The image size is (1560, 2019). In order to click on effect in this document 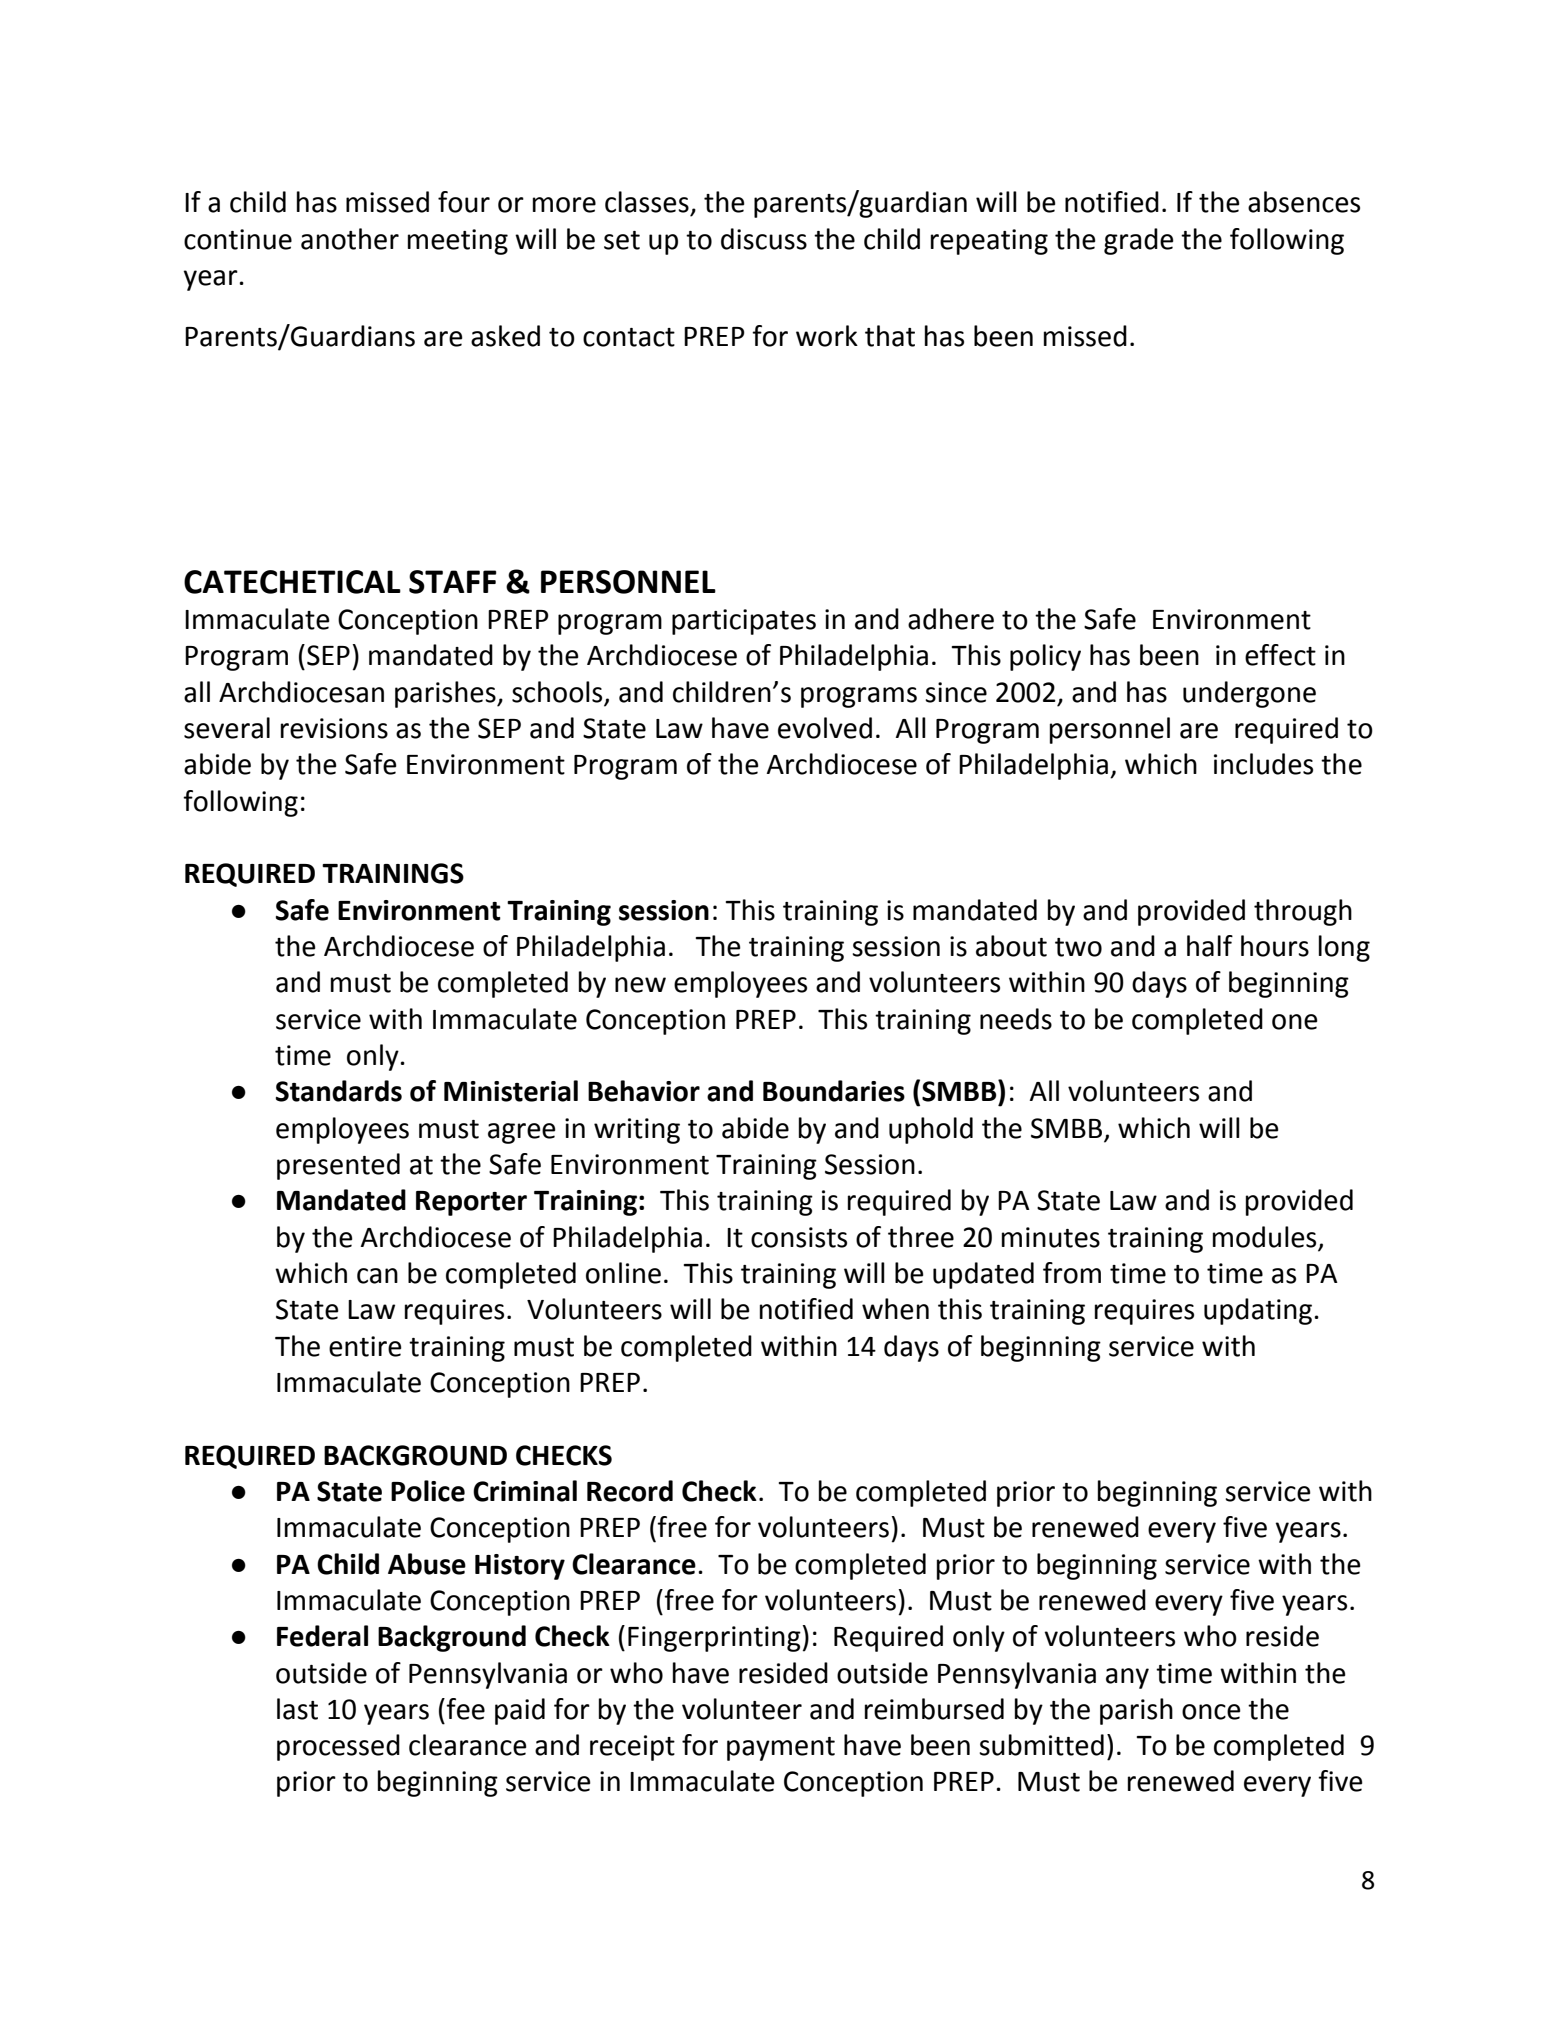, I will do `click(1280, 655)`.
